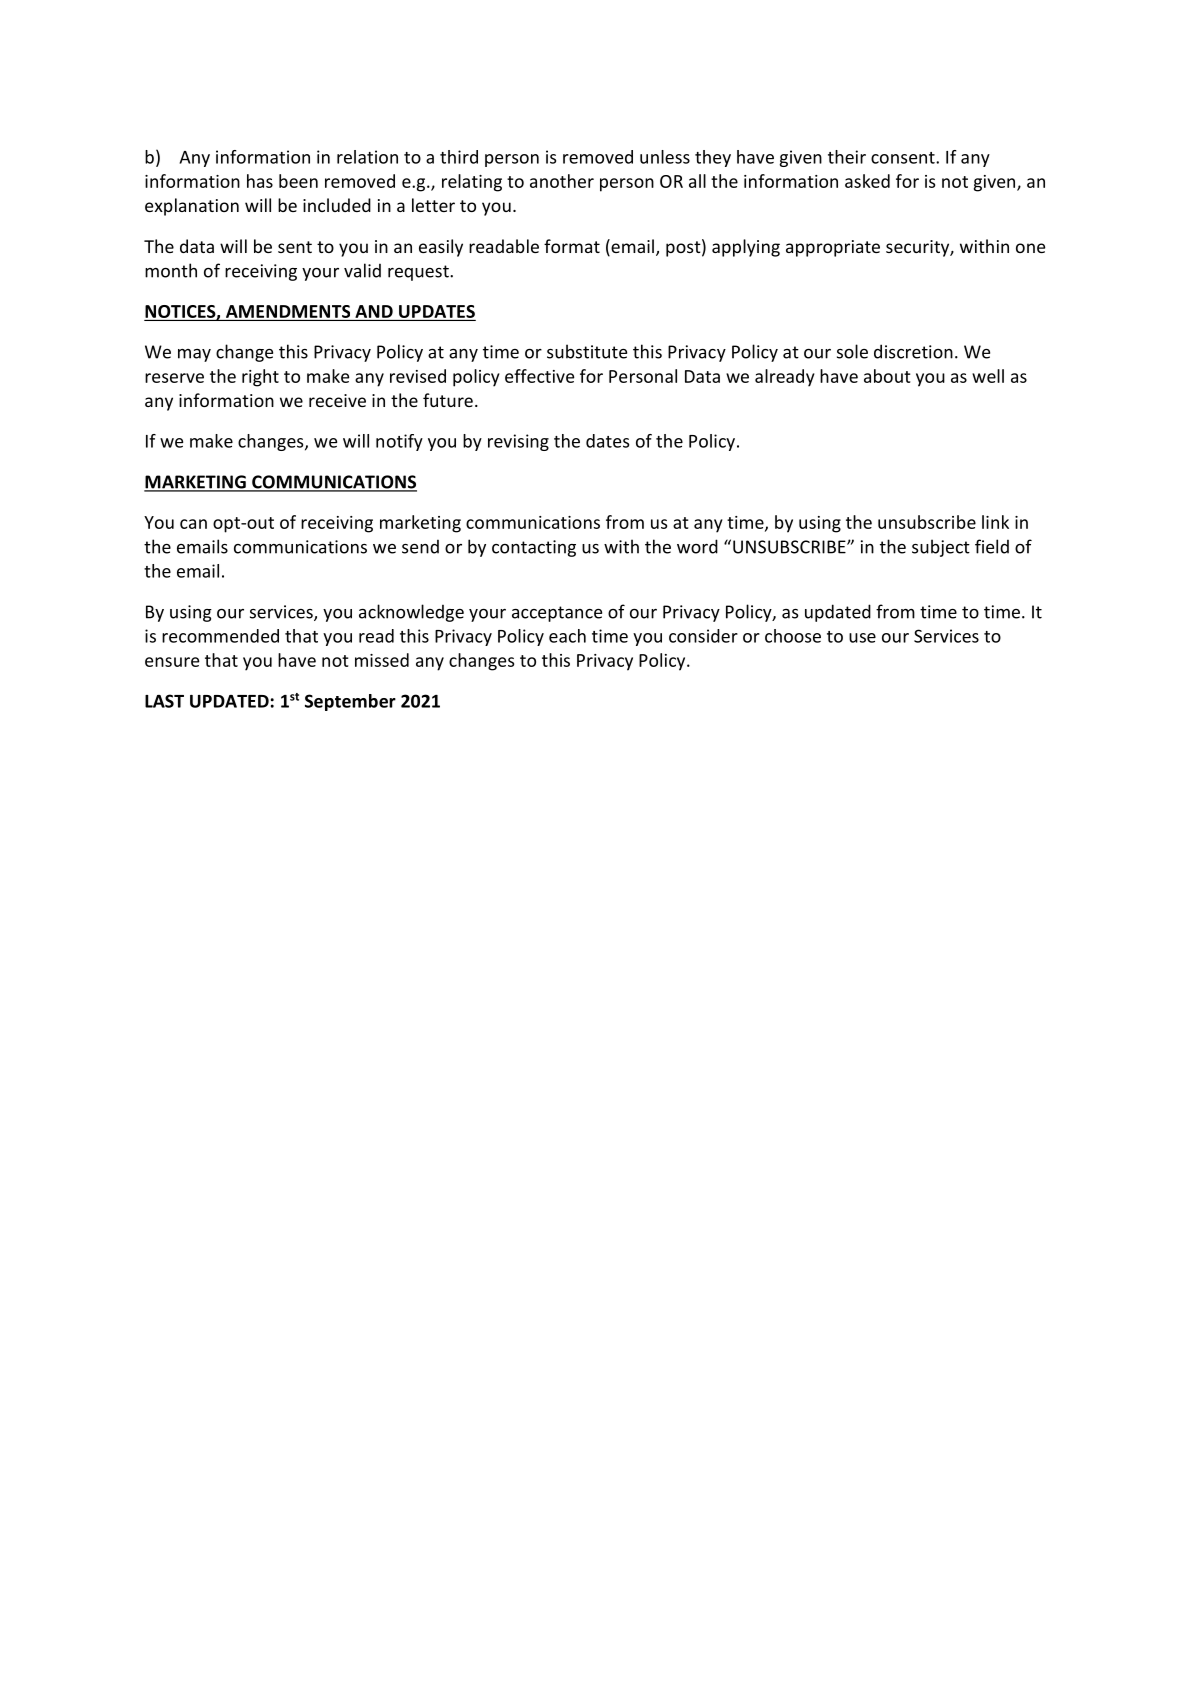  I want to click on September, so click(350, 702).
